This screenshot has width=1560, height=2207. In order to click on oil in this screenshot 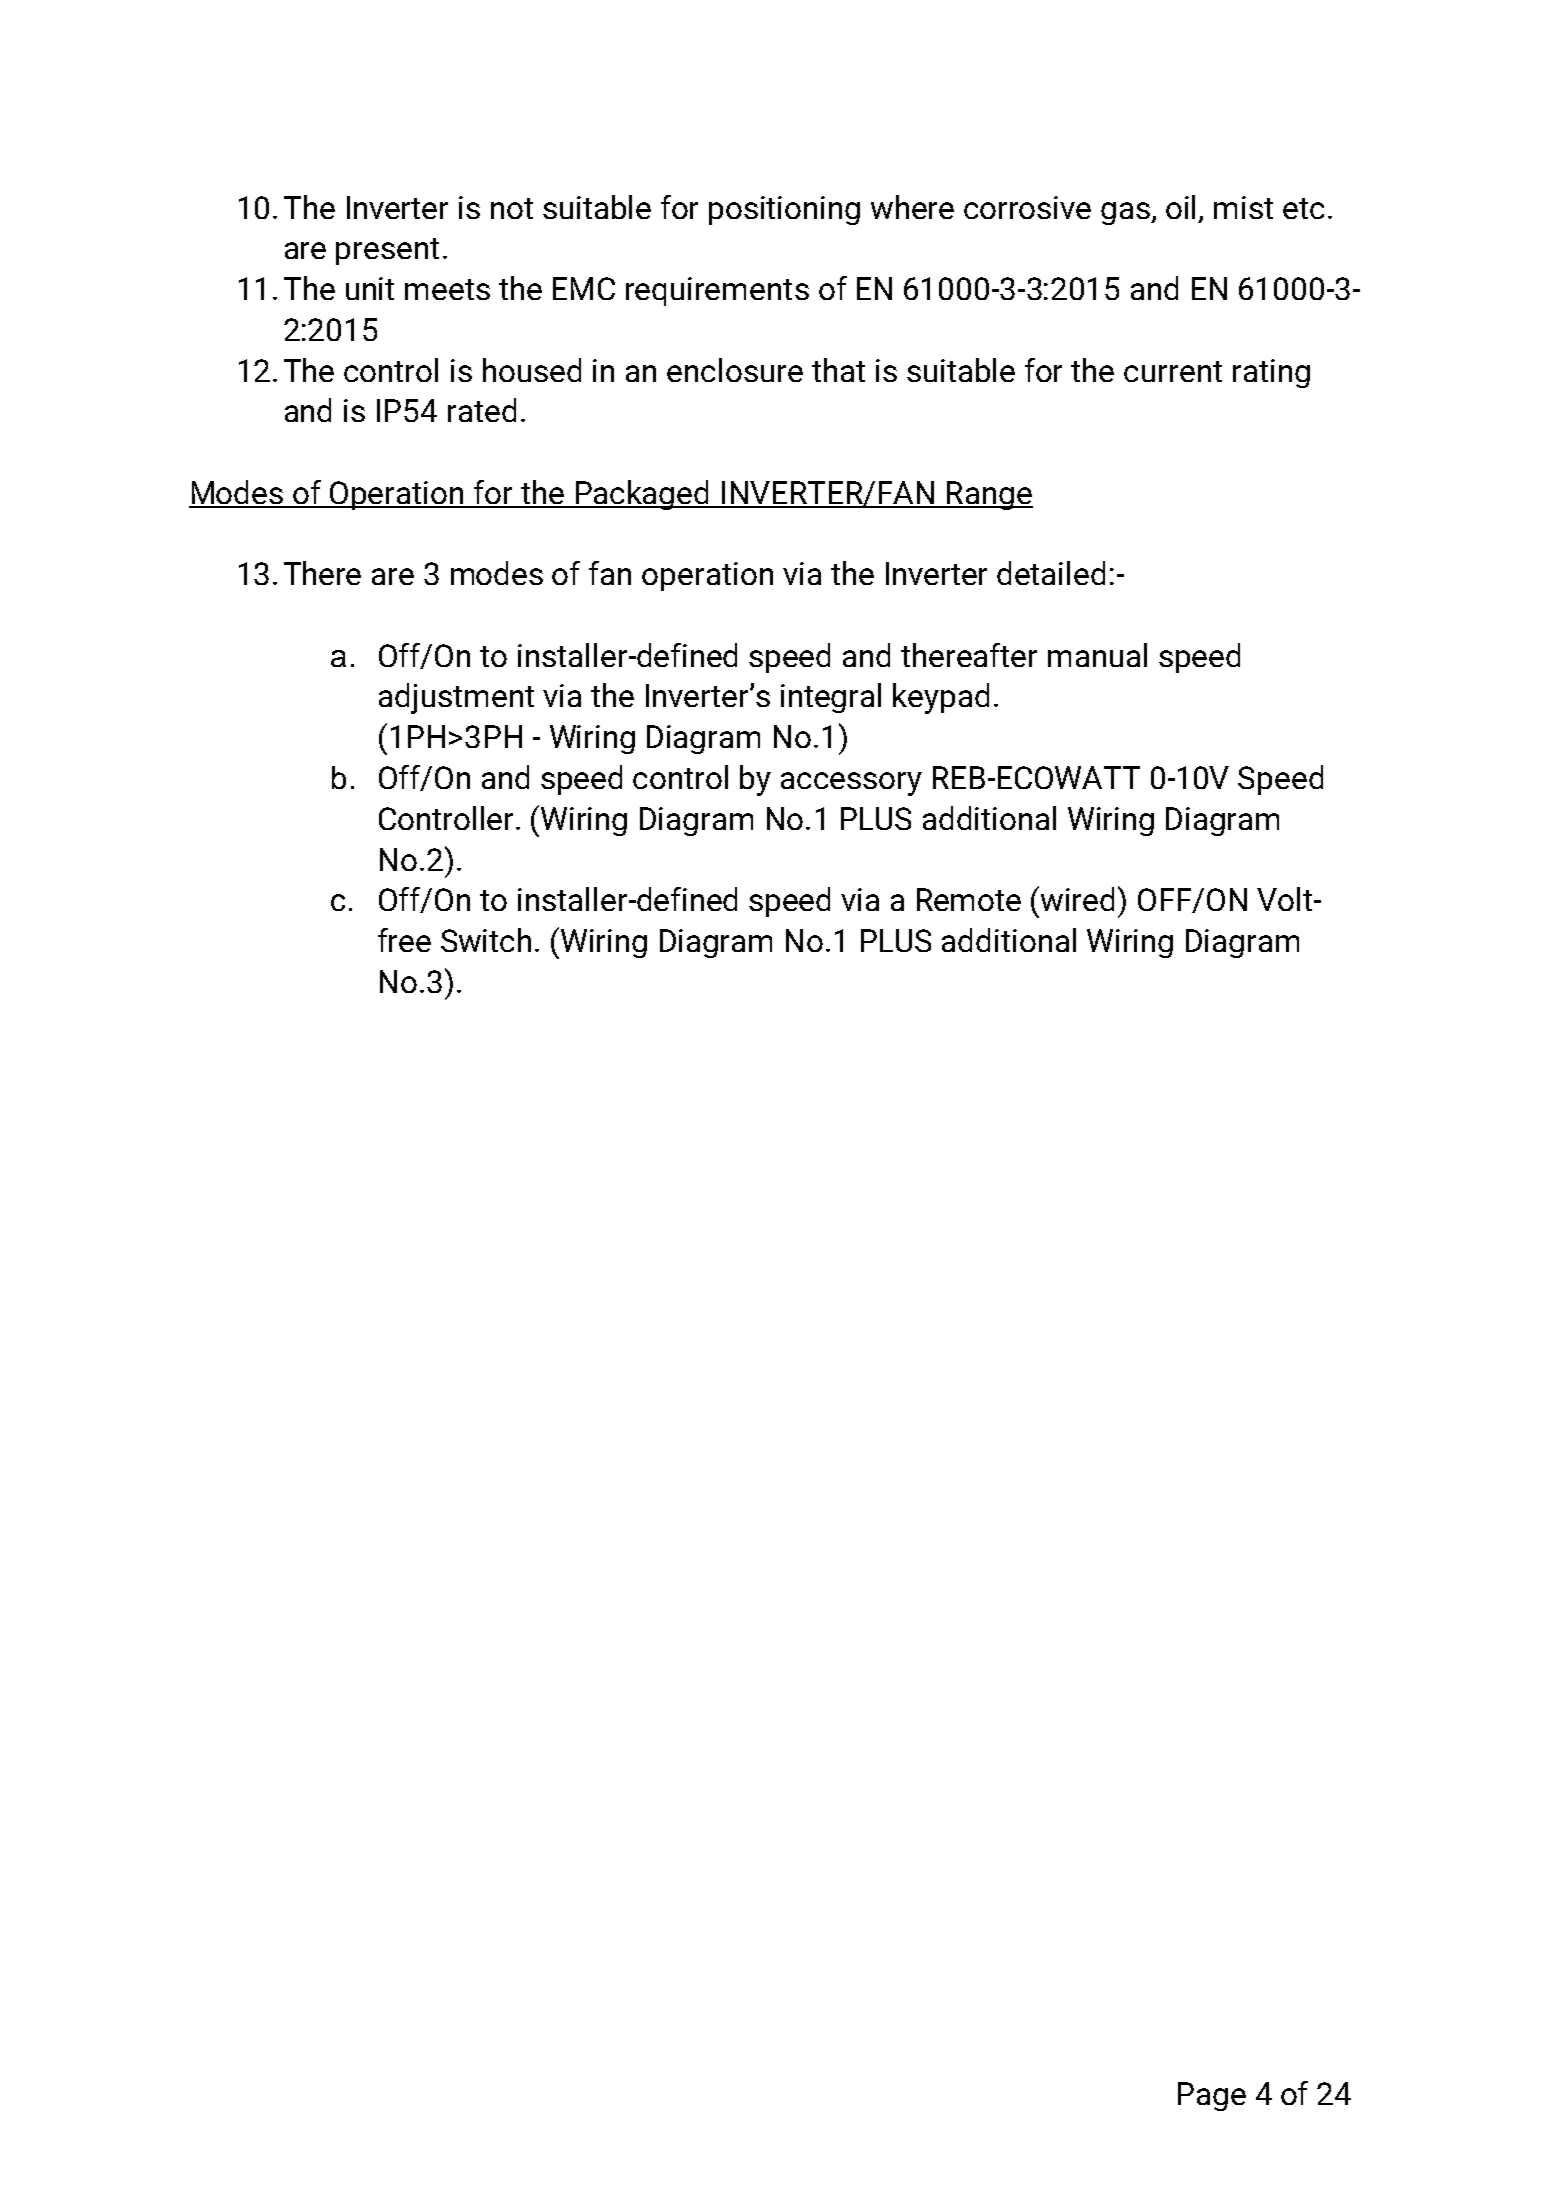, I will do `click(1180, 207)`.
